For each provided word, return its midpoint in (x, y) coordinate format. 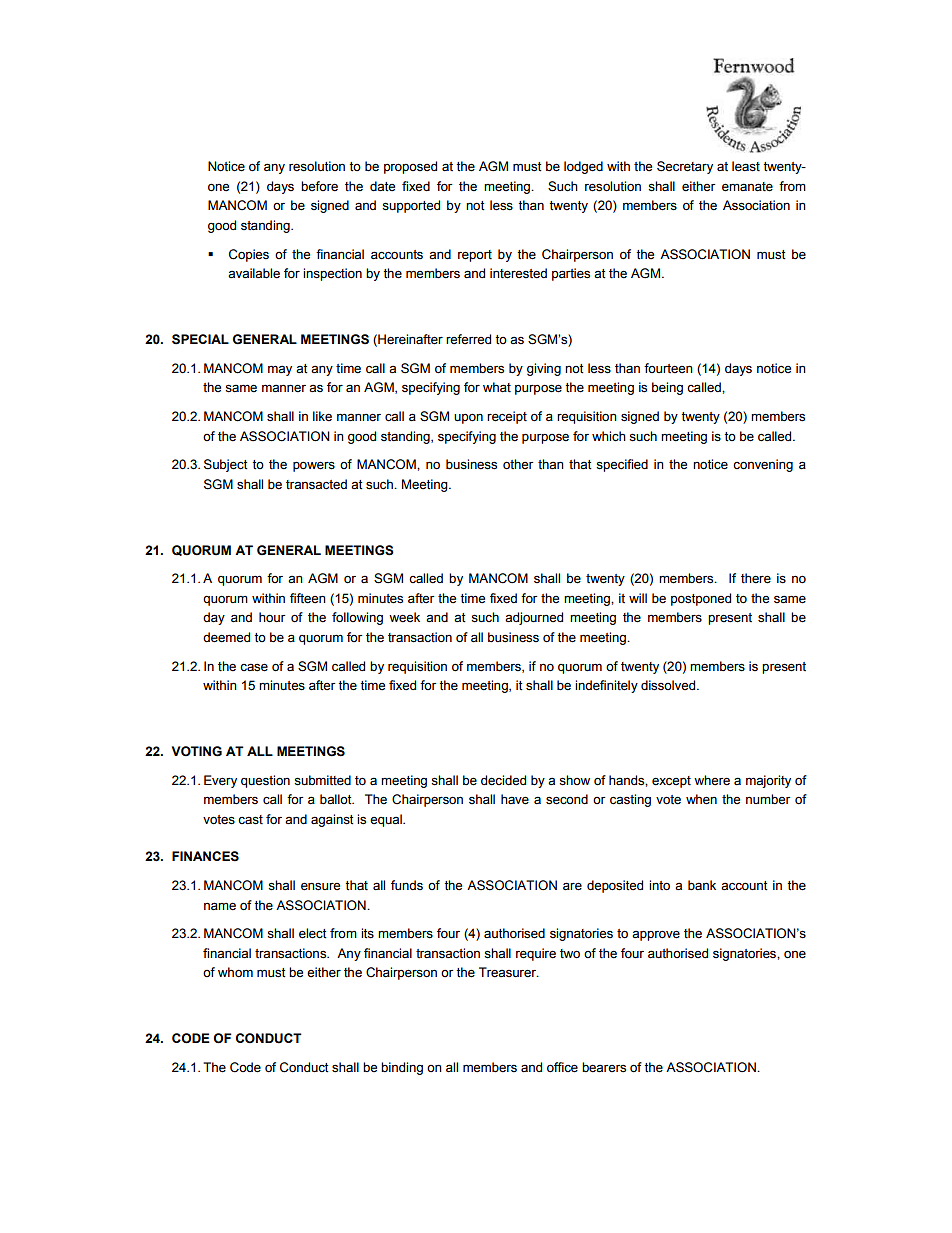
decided (503, 780)
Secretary (685, 167)
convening (763, 465)
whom (235, 972)
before (319, 186)
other (518, 464)
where (712, 780)
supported (411, 206)
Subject (226, 465)
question (265, 781)
